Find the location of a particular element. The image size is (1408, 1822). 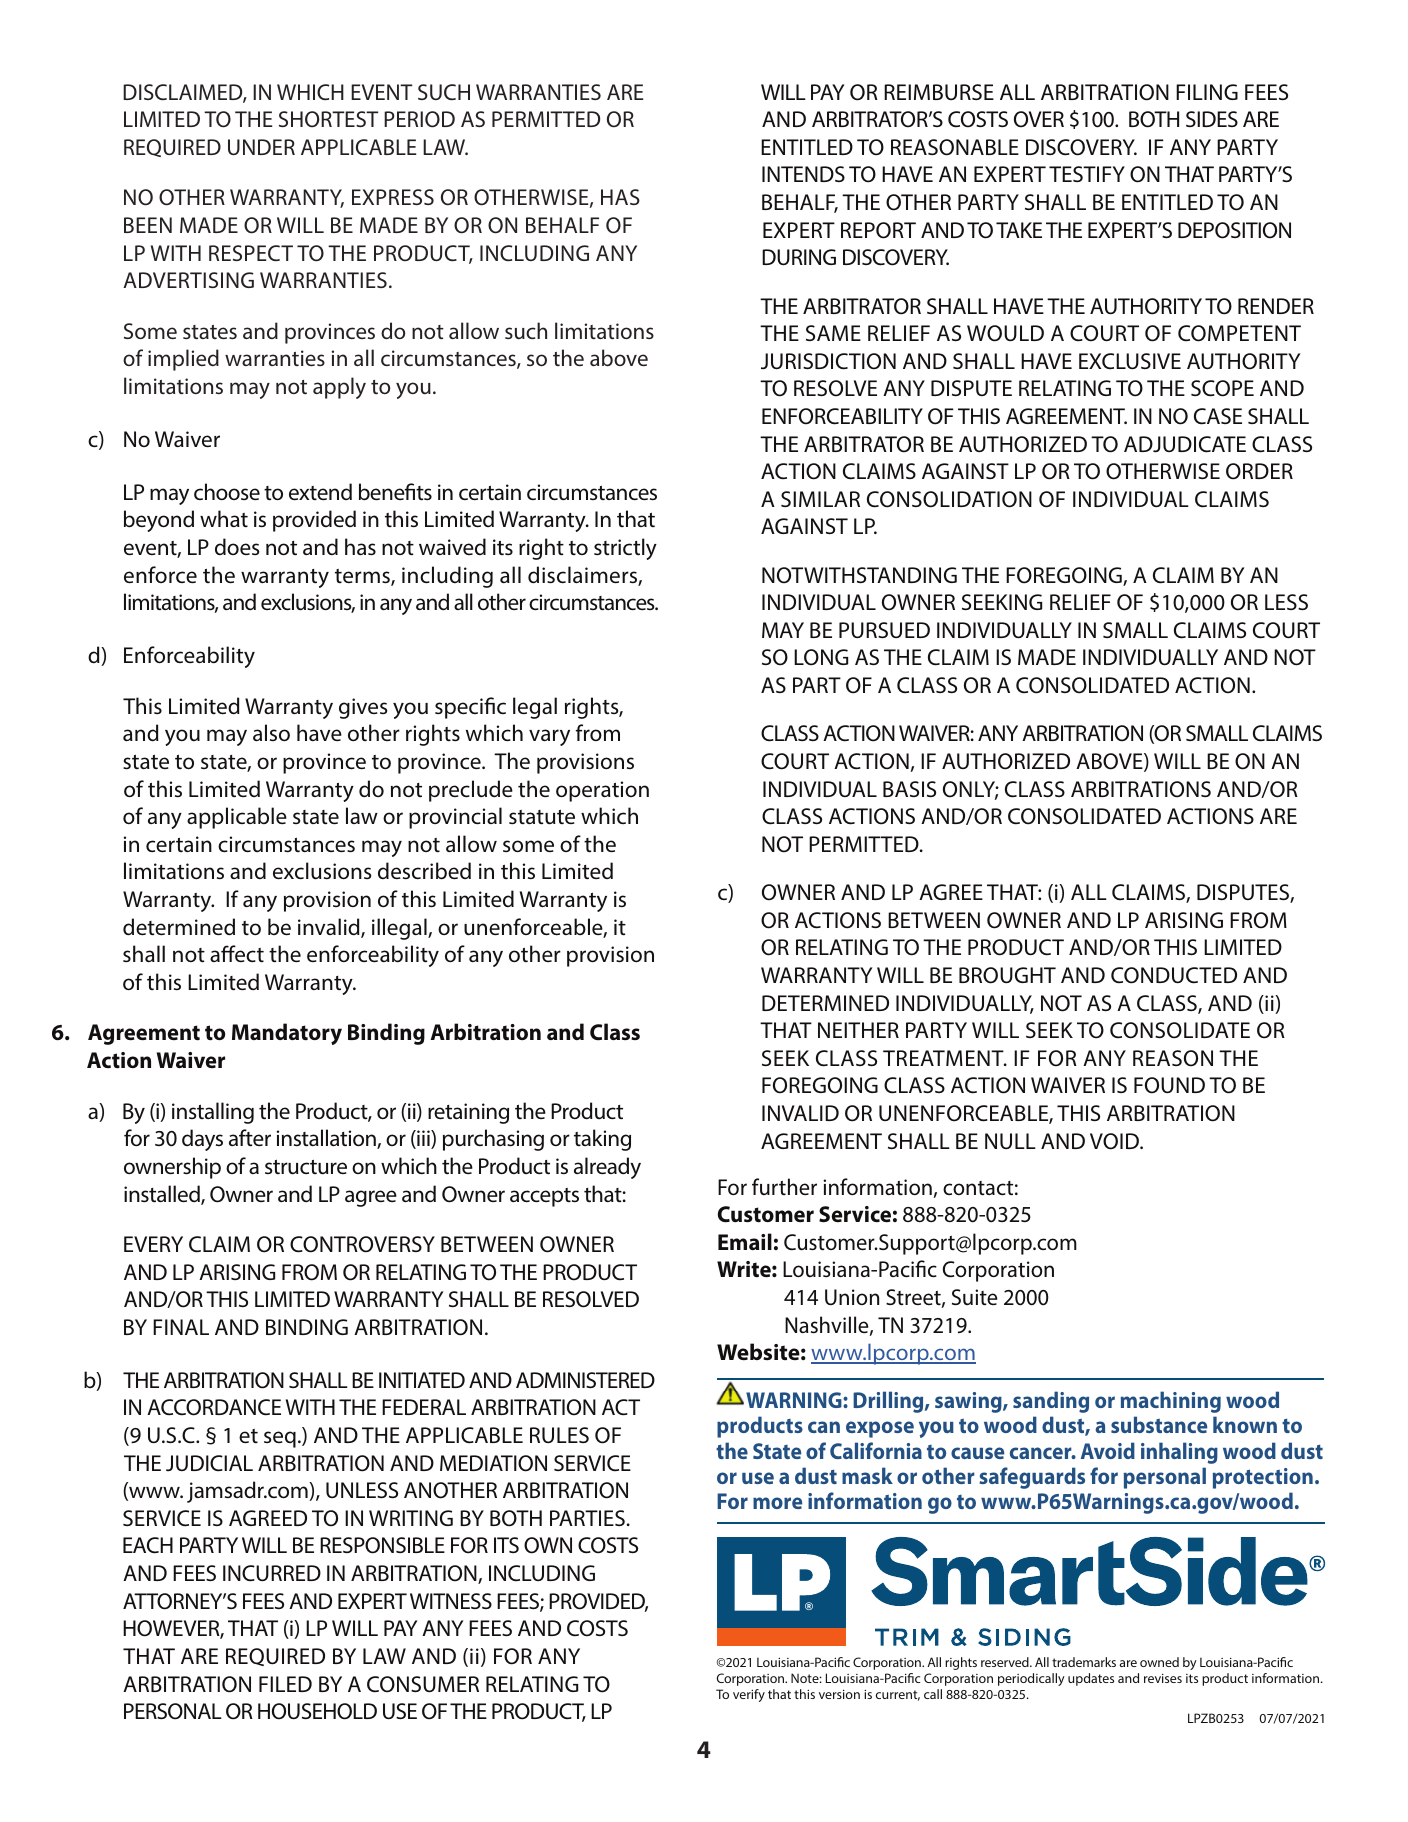

UNDER is located at coordinates (261, 147).
